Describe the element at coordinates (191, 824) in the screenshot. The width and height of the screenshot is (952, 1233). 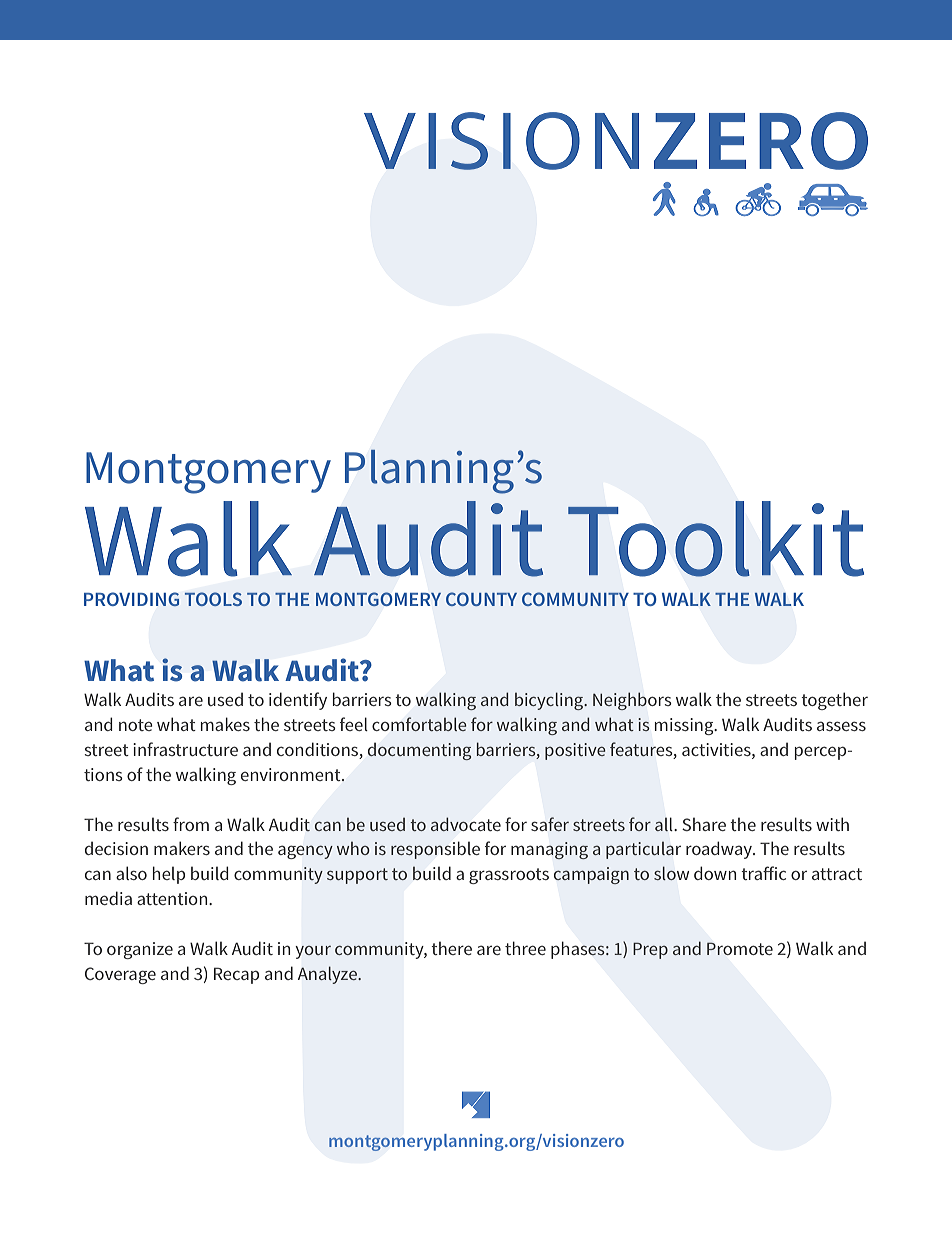
I see `from` at that location.
